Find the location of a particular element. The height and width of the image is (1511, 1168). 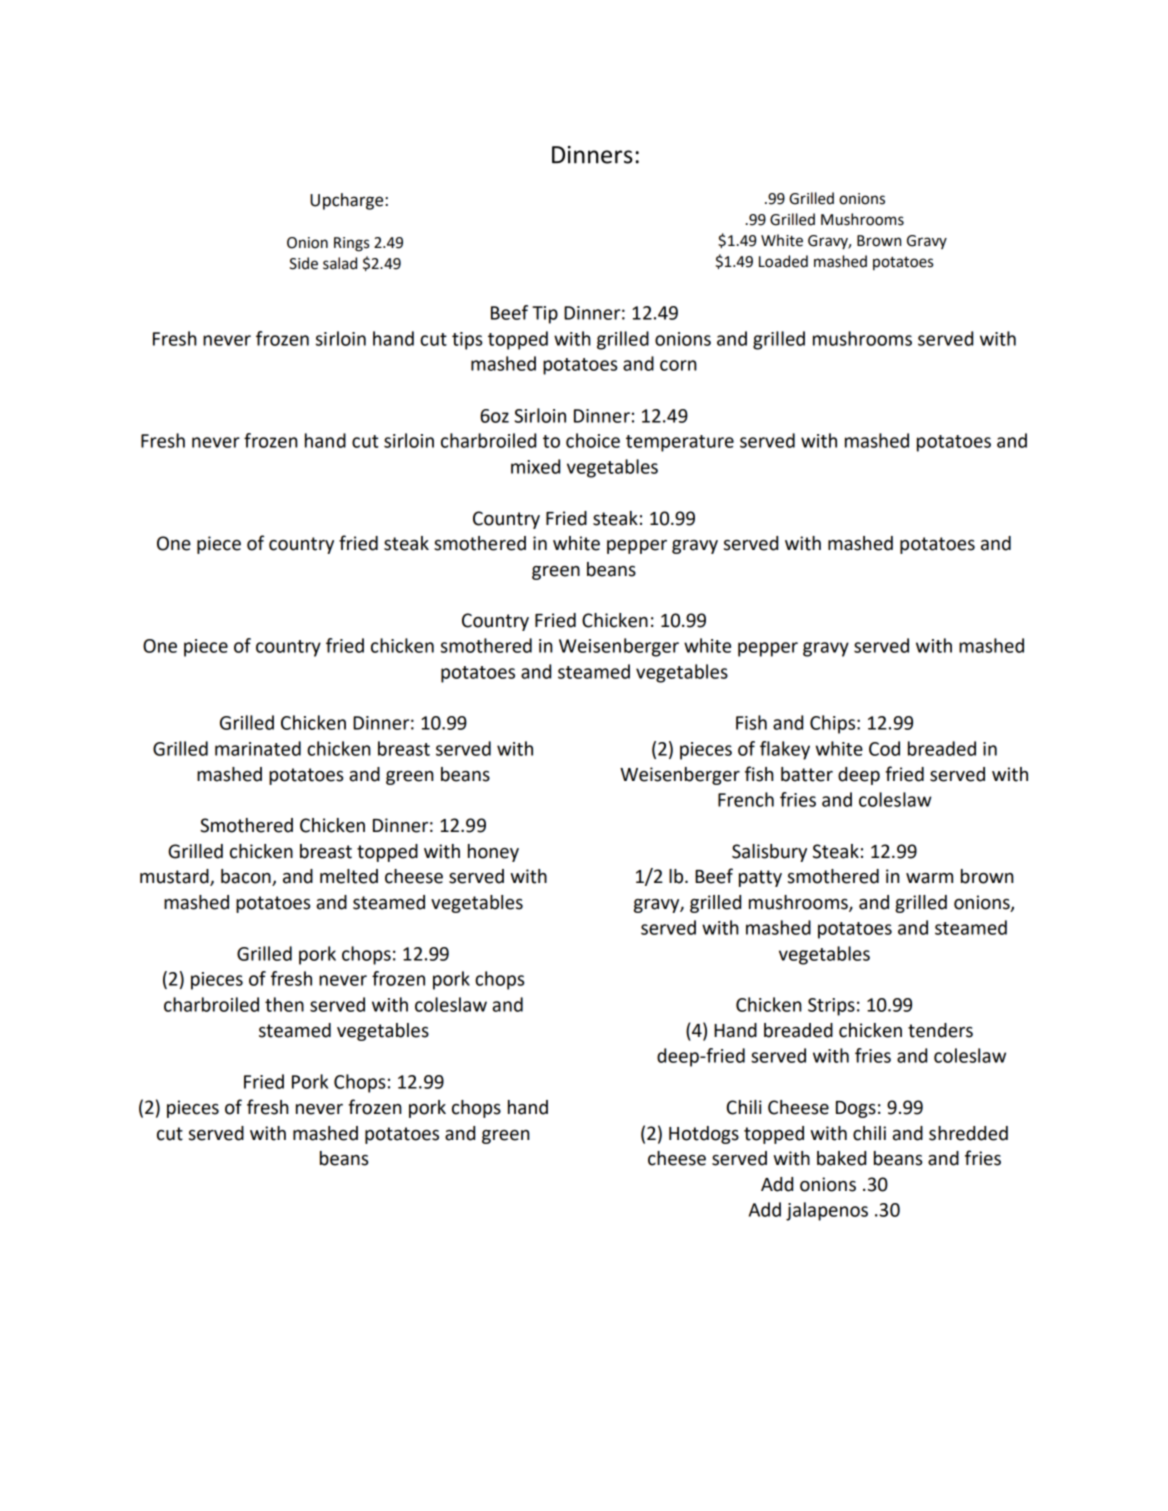

Loaded is located at coordinates (783, 261).
